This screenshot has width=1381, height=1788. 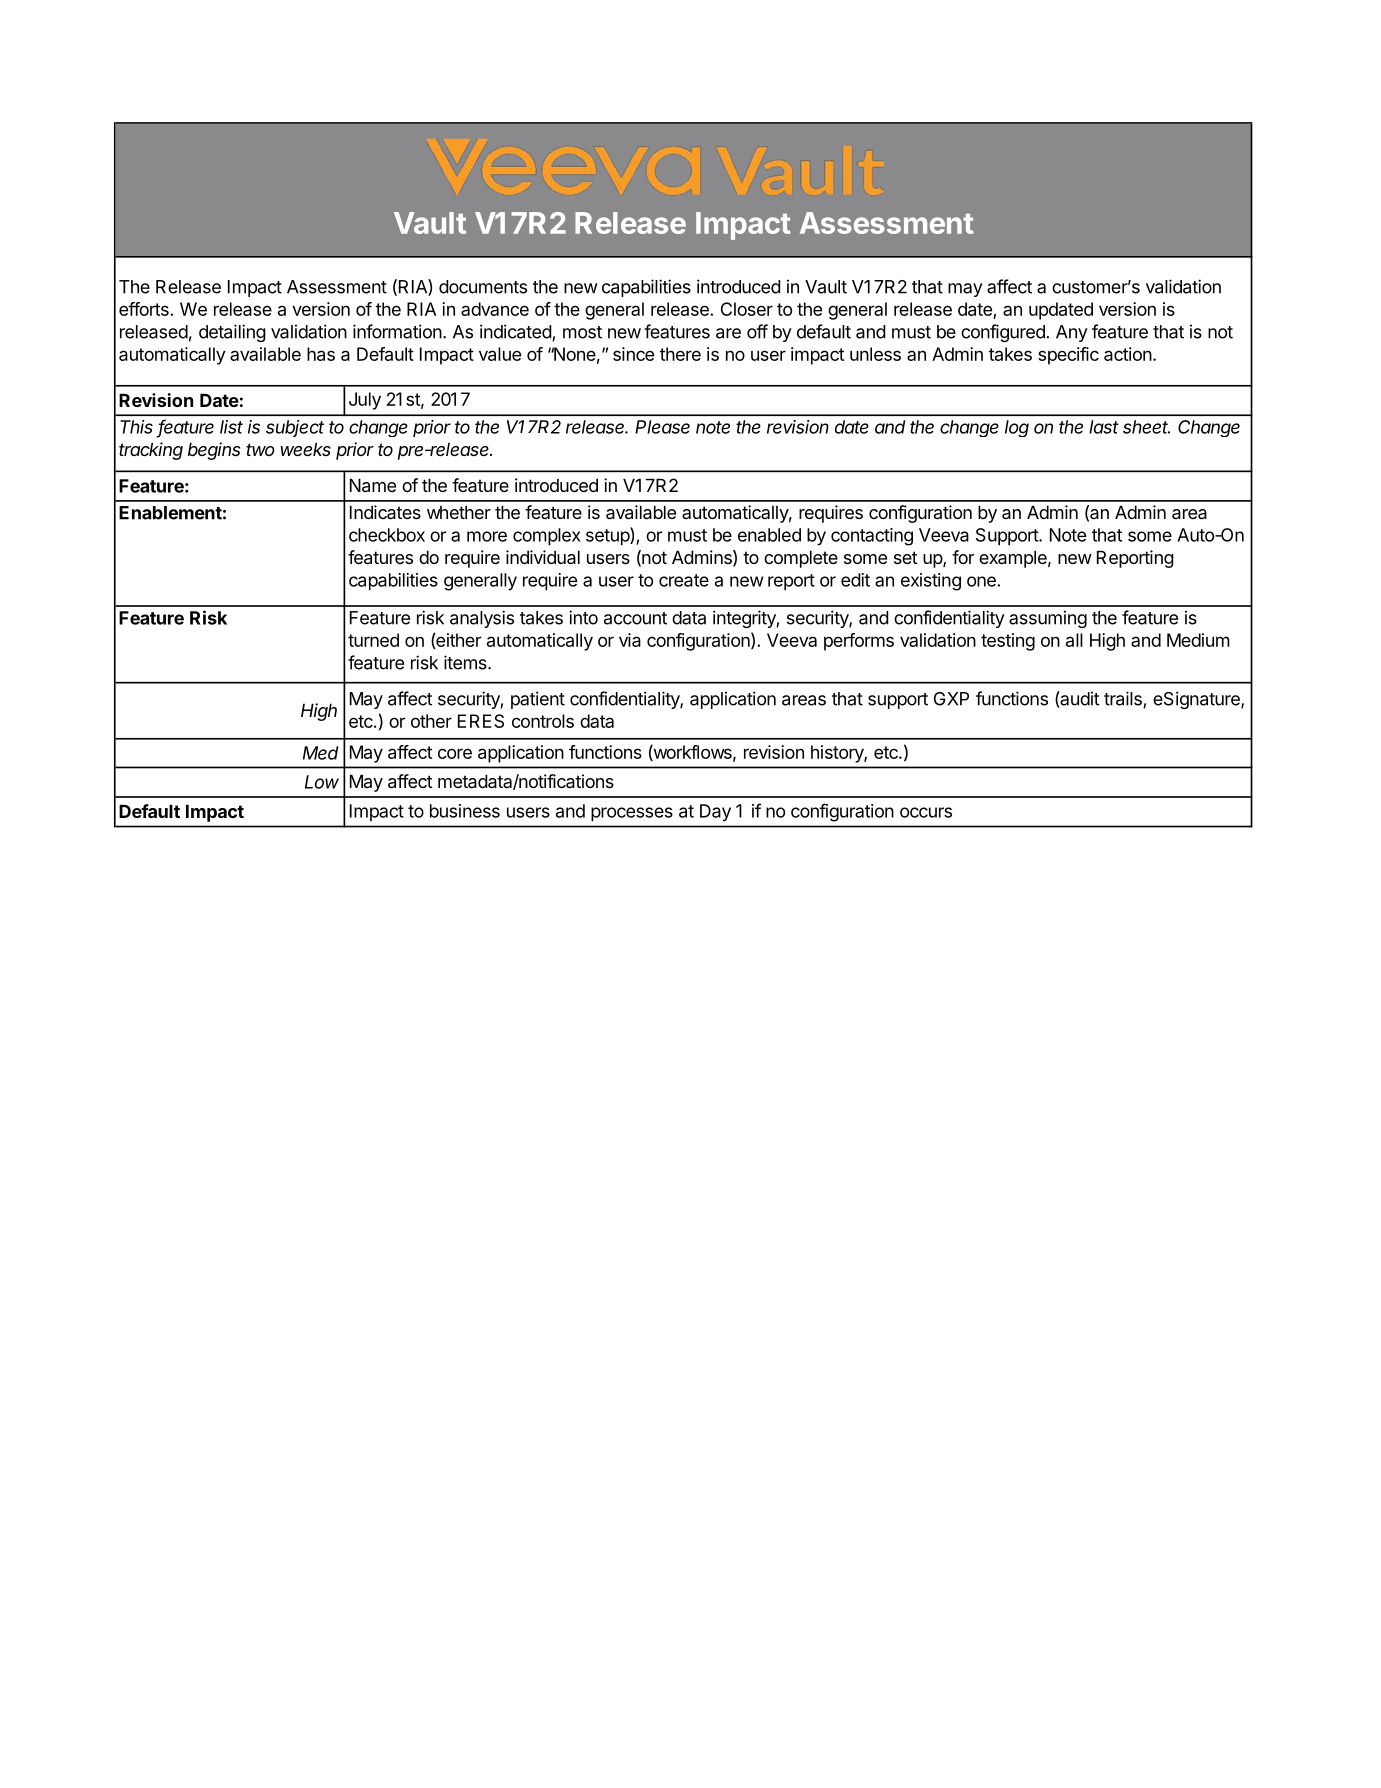 I want to click on Any, so click(x=1072, y=333).
